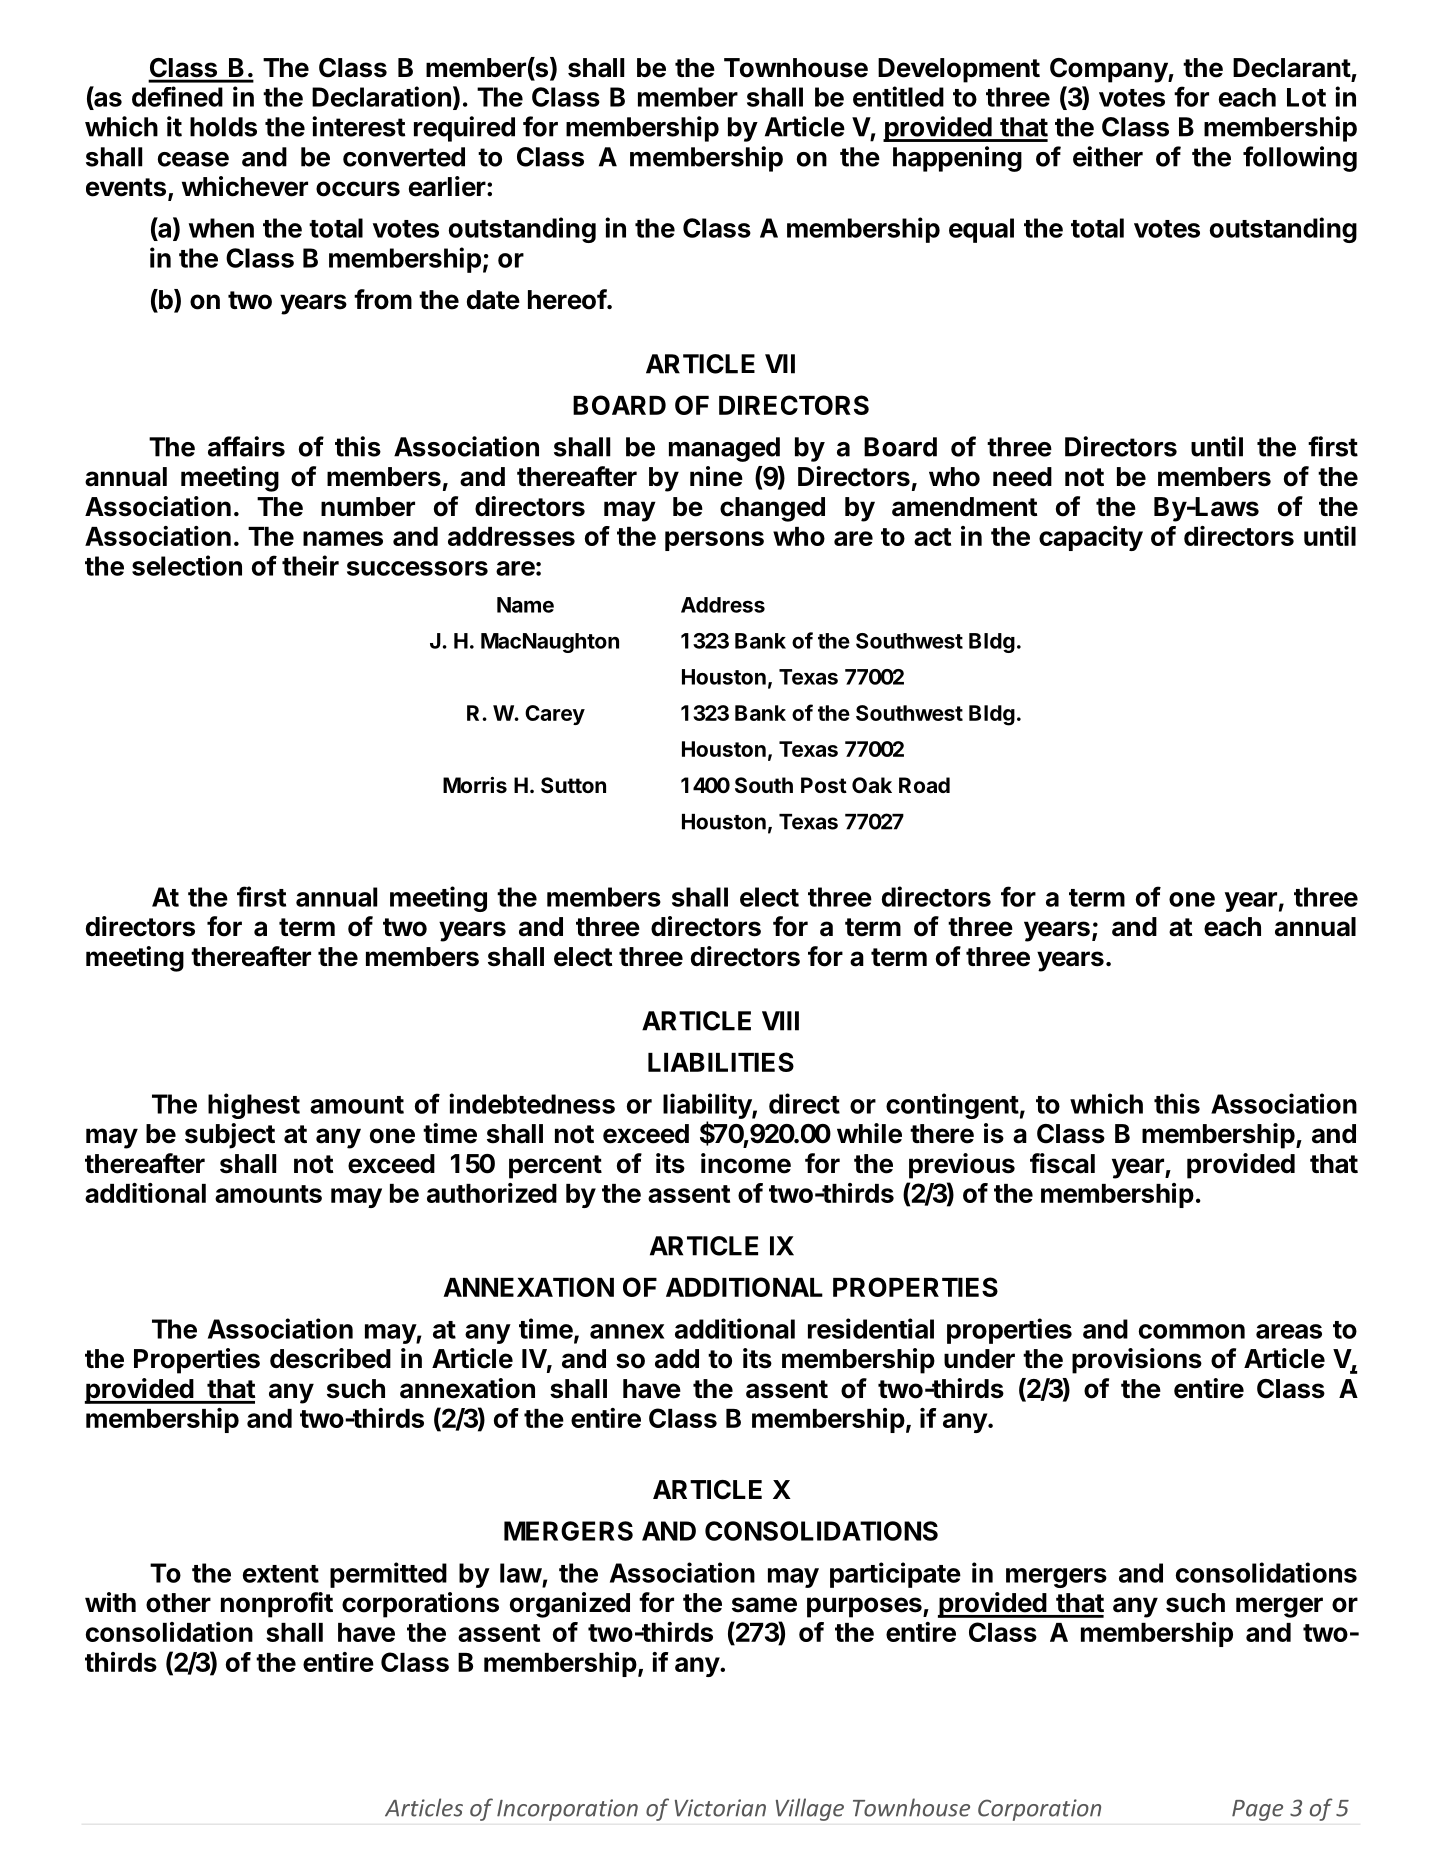  I want to click on residential, so click(871, 1328).
